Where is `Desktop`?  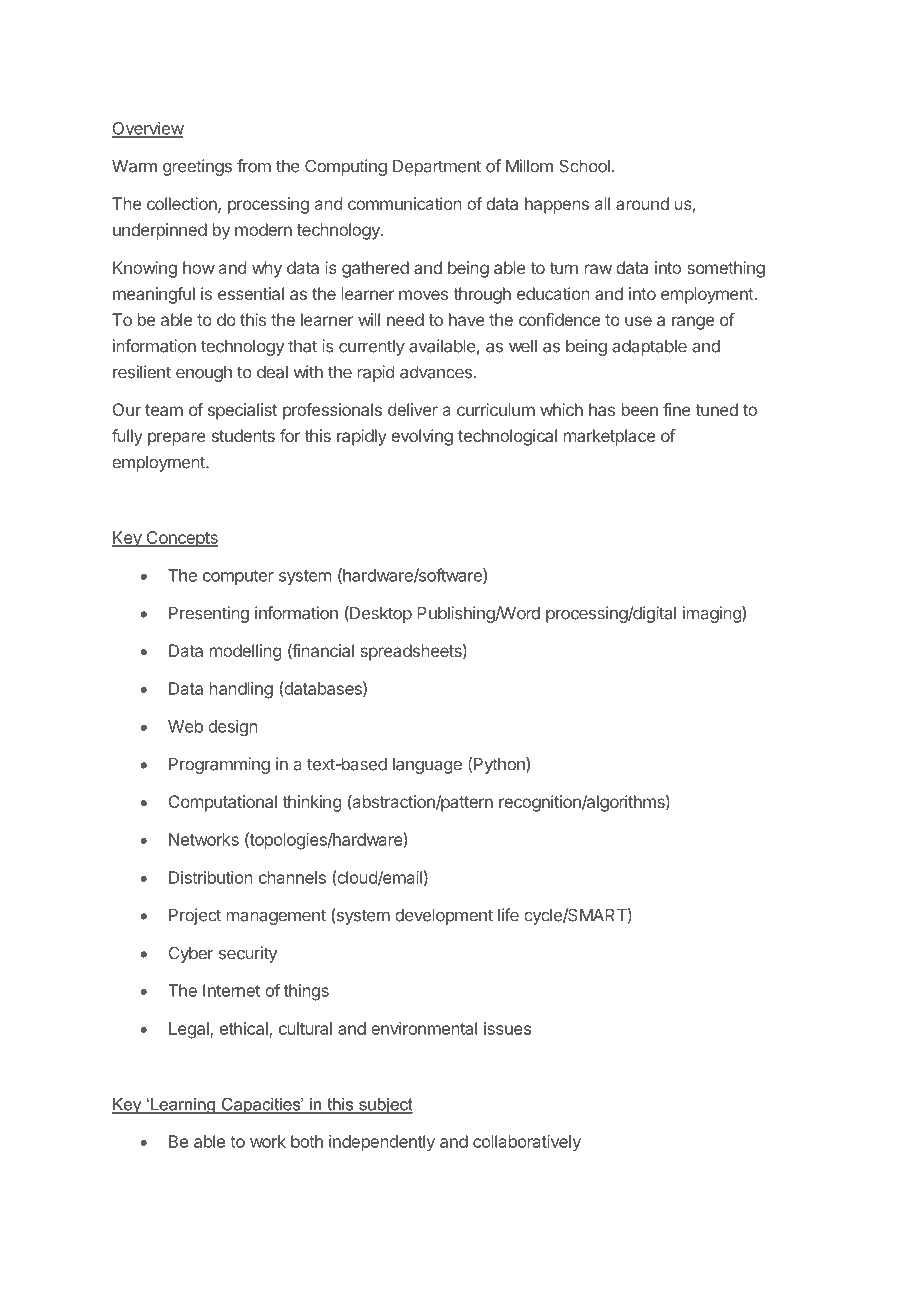 Desktop is located at coordinates (380, 614).
